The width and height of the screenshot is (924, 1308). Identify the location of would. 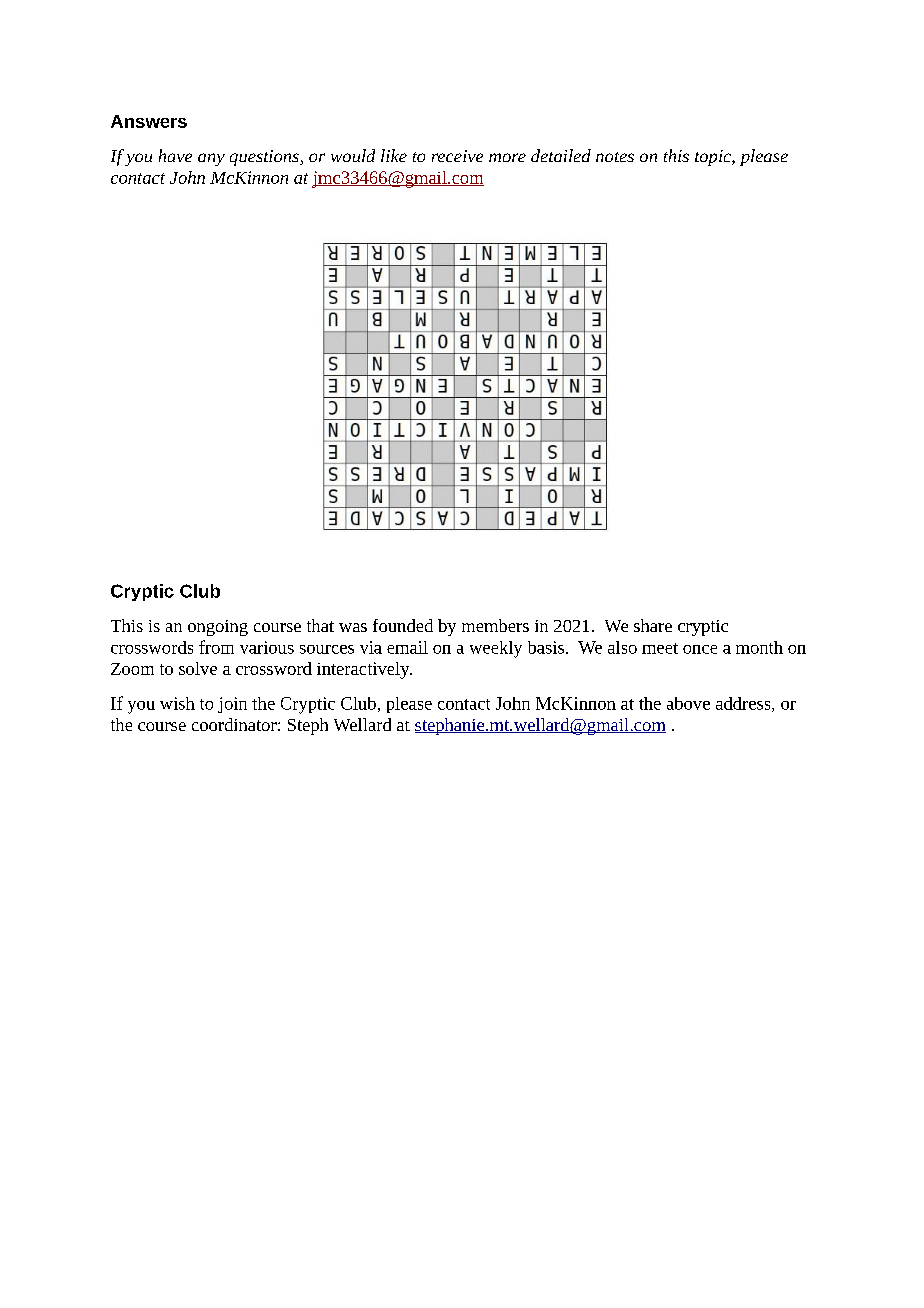
(353, 155).
